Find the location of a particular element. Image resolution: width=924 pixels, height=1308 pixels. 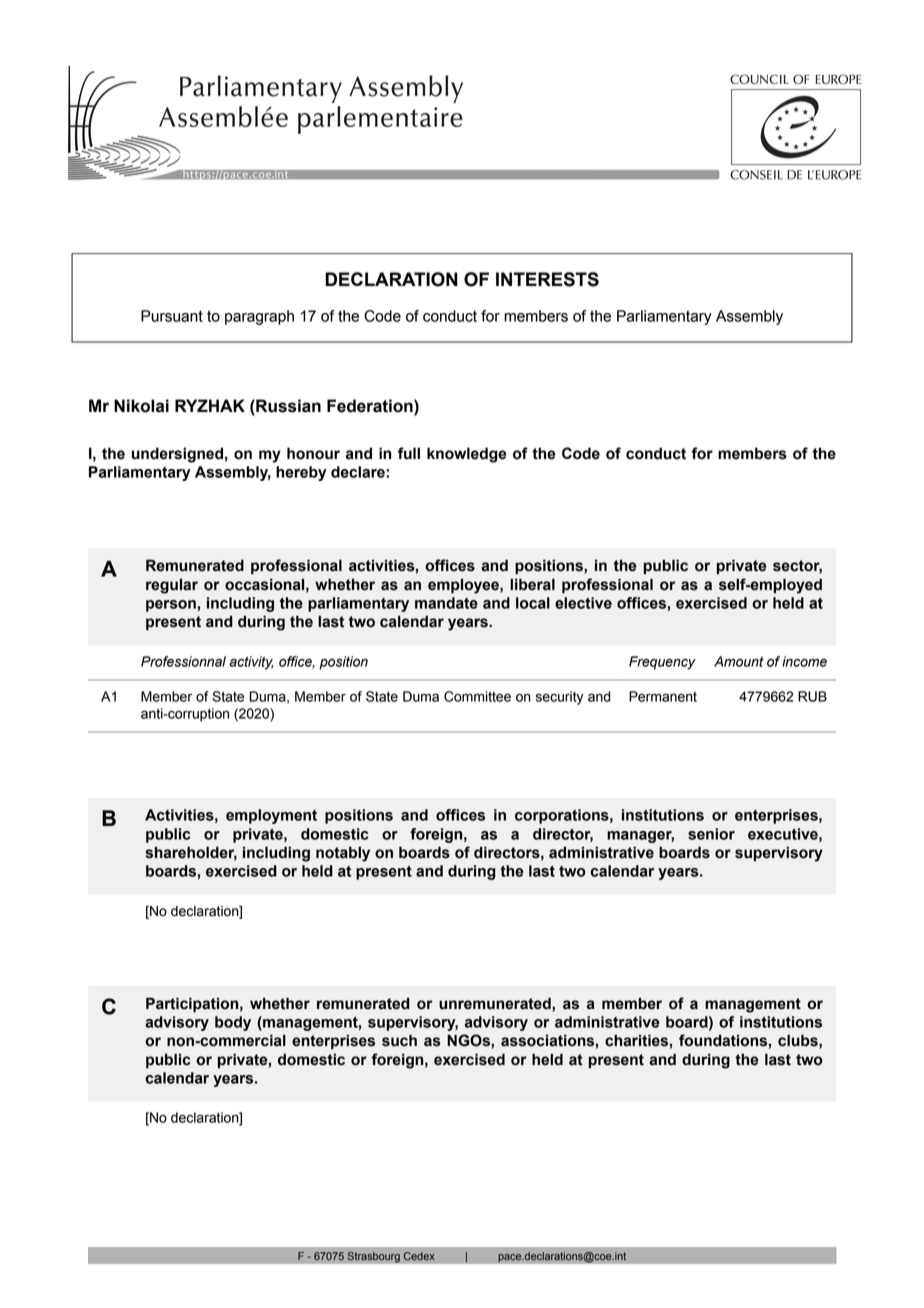

Committee is located at coordinates (477, 696).
